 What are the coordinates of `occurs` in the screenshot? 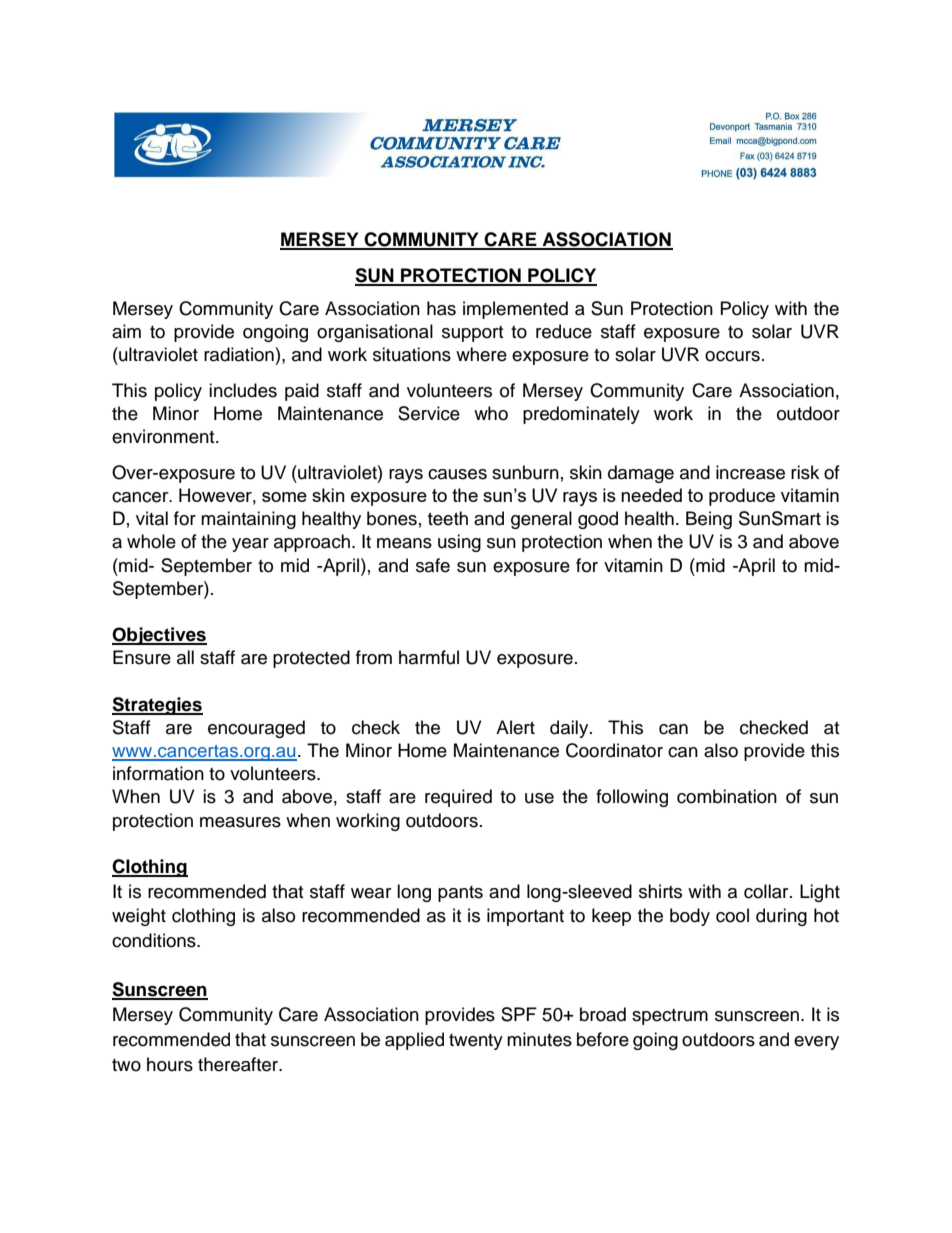 It's located at (732, 356).
